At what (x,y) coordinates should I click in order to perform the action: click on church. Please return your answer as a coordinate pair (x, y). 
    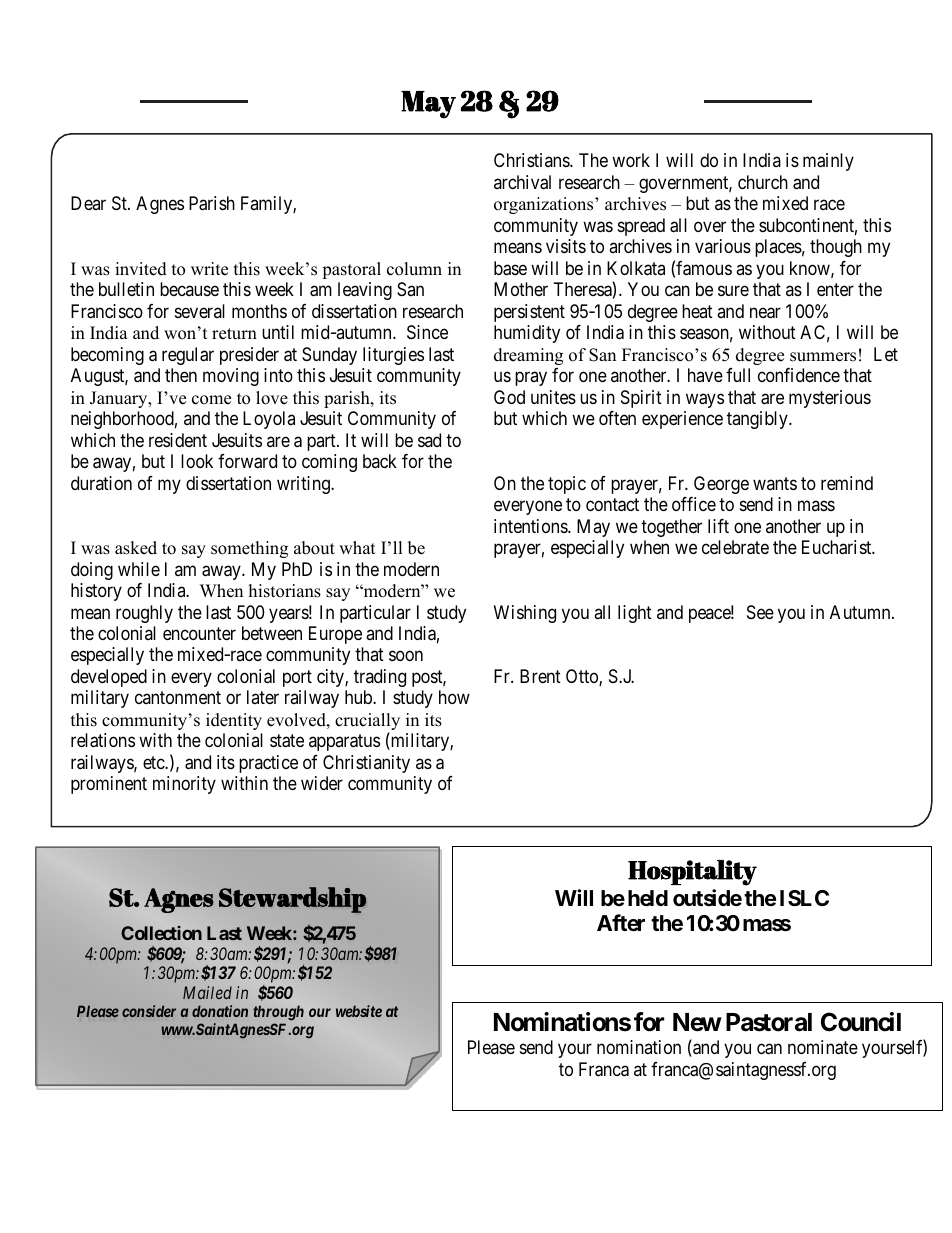
    Looking at the image, I should click on (763, 182).
